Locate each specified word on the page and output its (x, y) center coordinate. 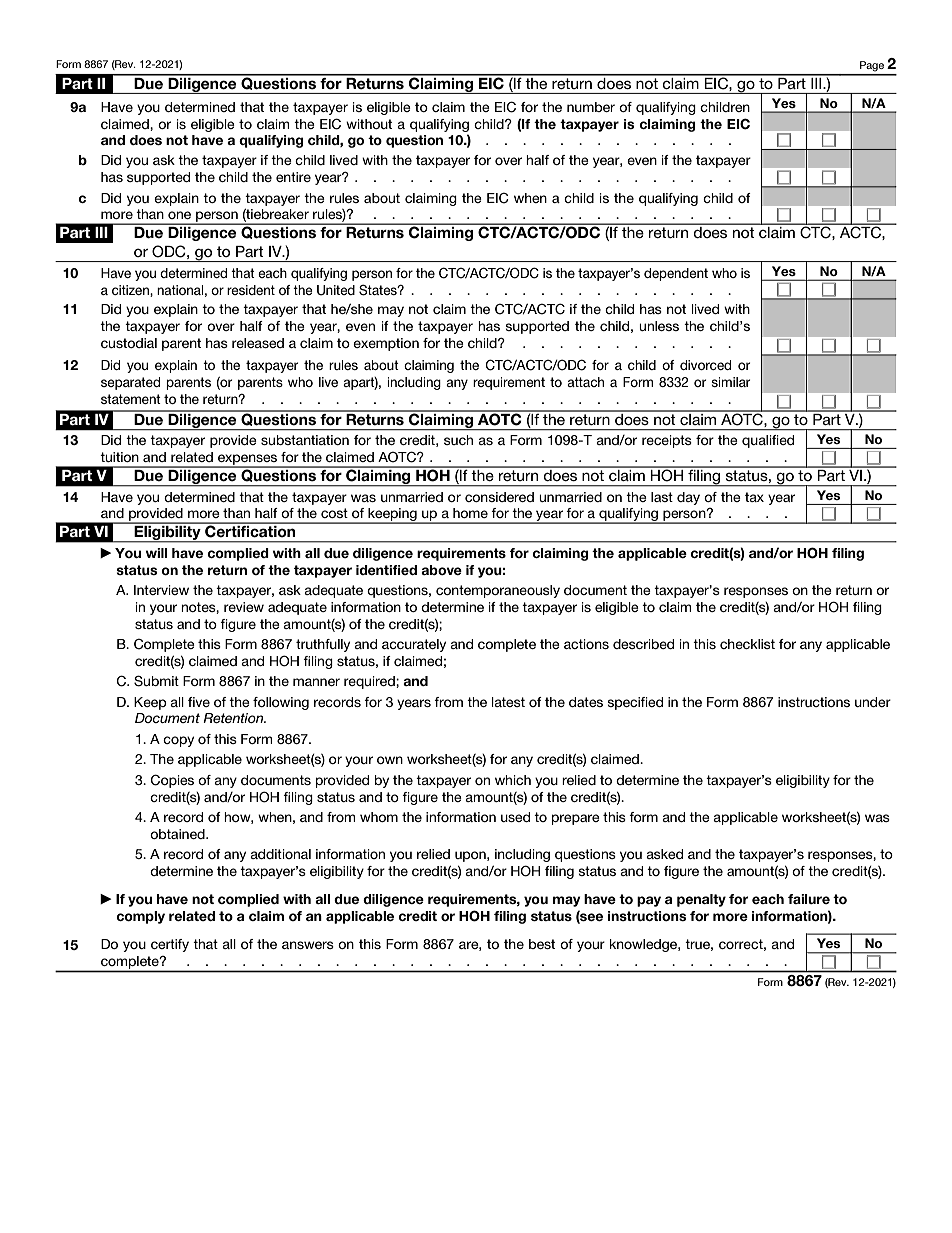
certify (170, 945)
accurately (414, 645)
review (244, 607)
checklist (747, 644)
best (542, 944)
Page (872, 66)
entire (293, 177)
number (591, 107)
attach (585, 382)
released (258, 343)
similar (731, 382)
